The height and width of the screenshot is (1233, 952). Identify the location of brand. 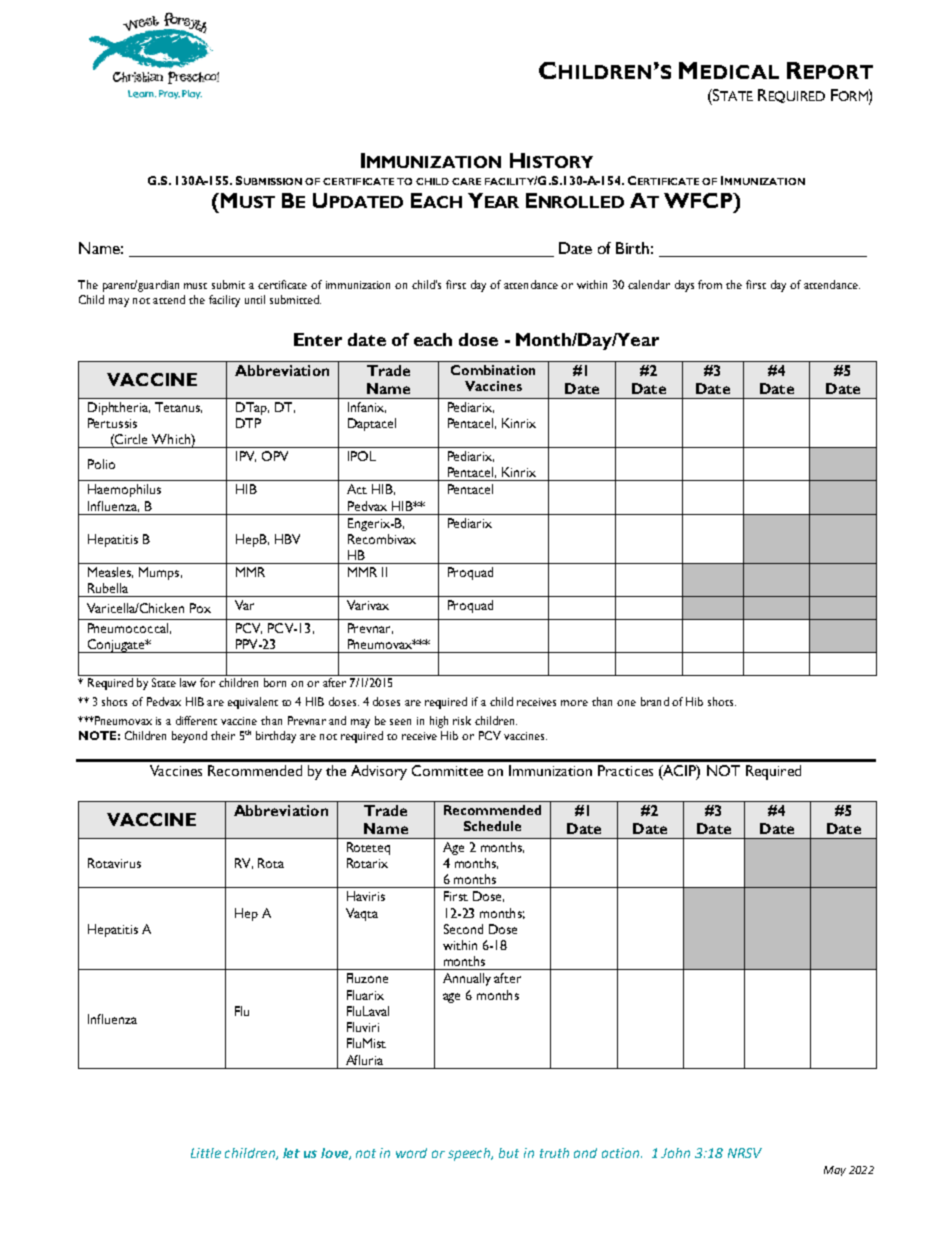
(655, 701).
